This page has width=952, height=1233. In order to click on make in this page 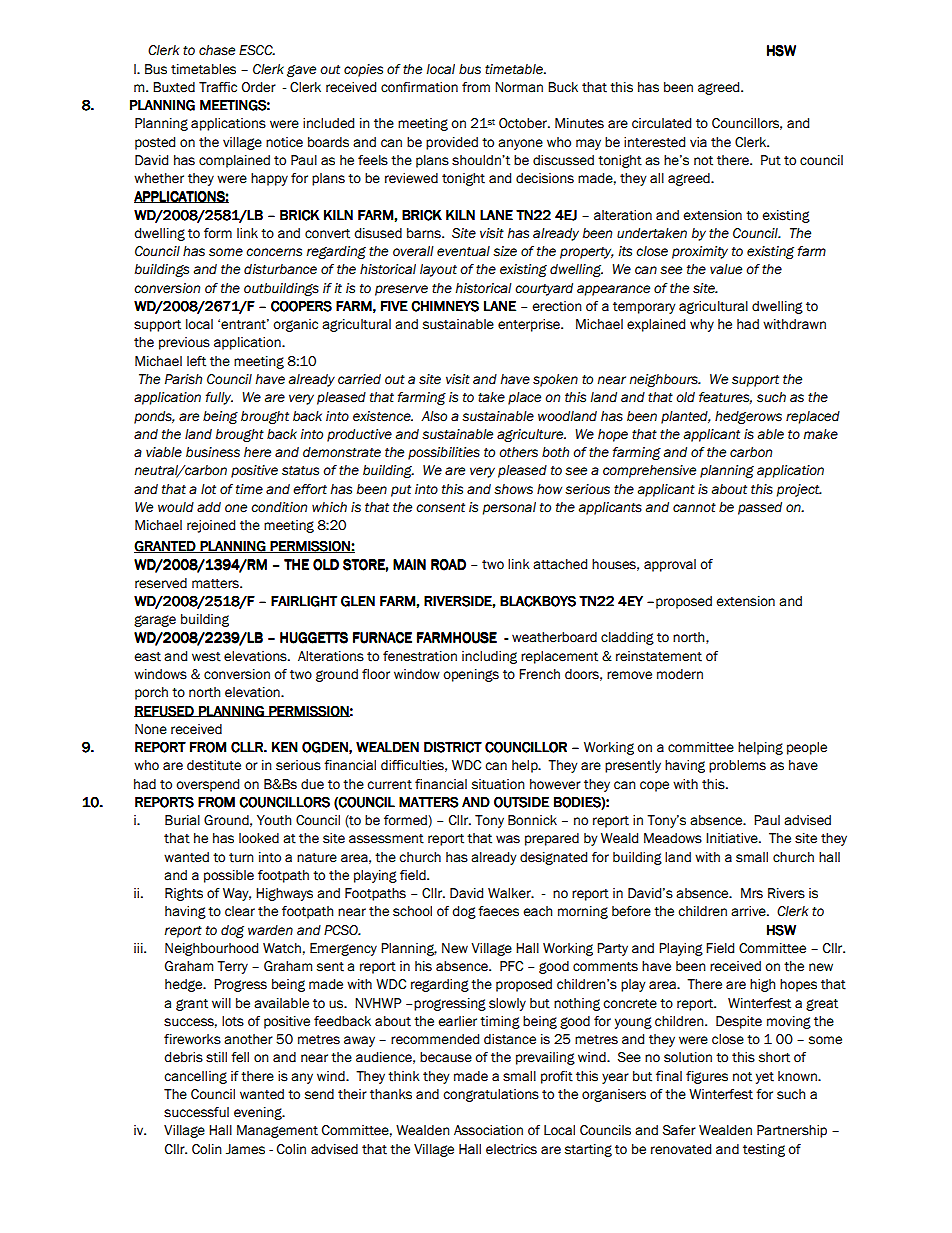, I will do `click(821, 434)`.
